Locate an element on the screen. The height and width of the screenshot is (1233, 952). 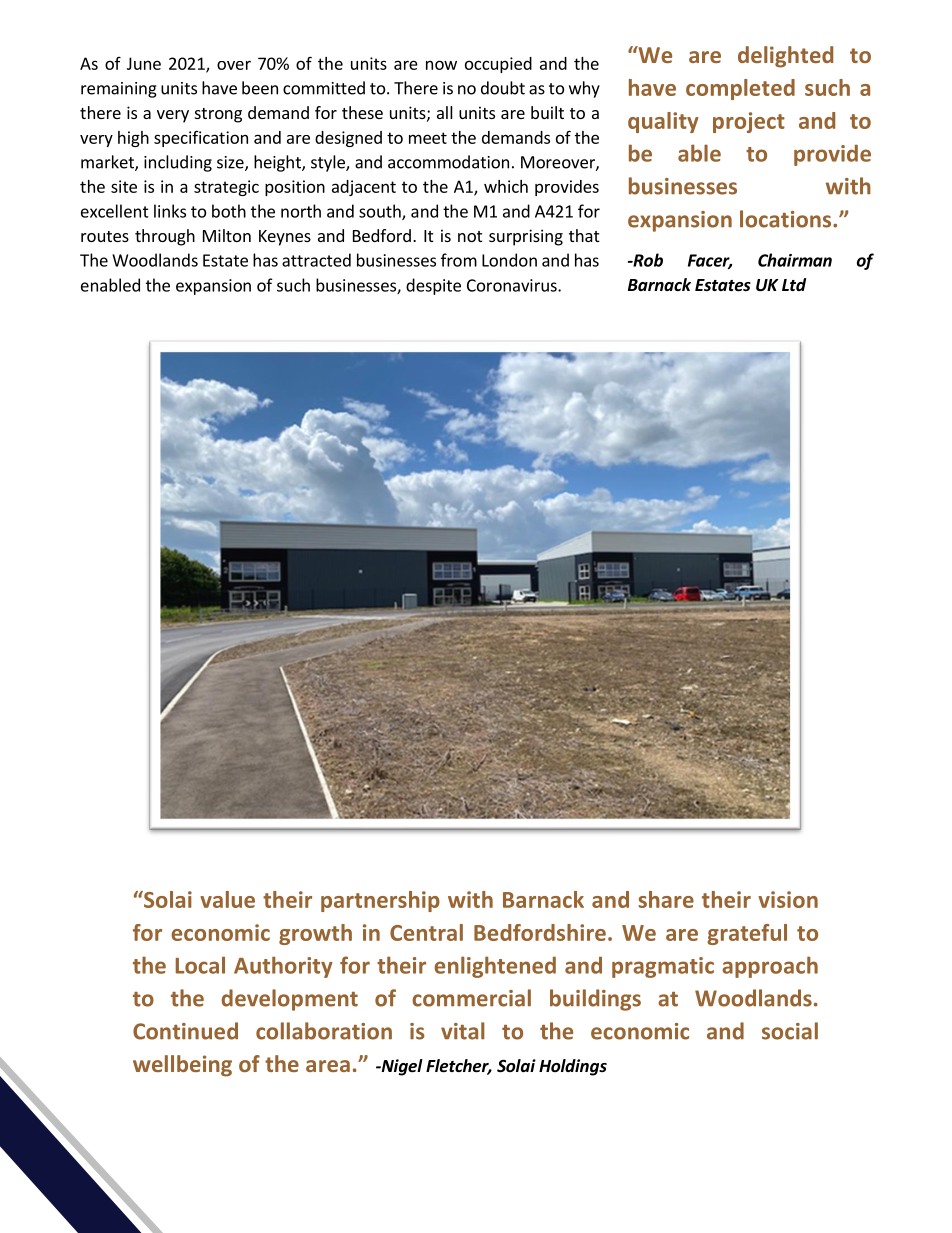
attracted is located at coordinates (316, 260).
